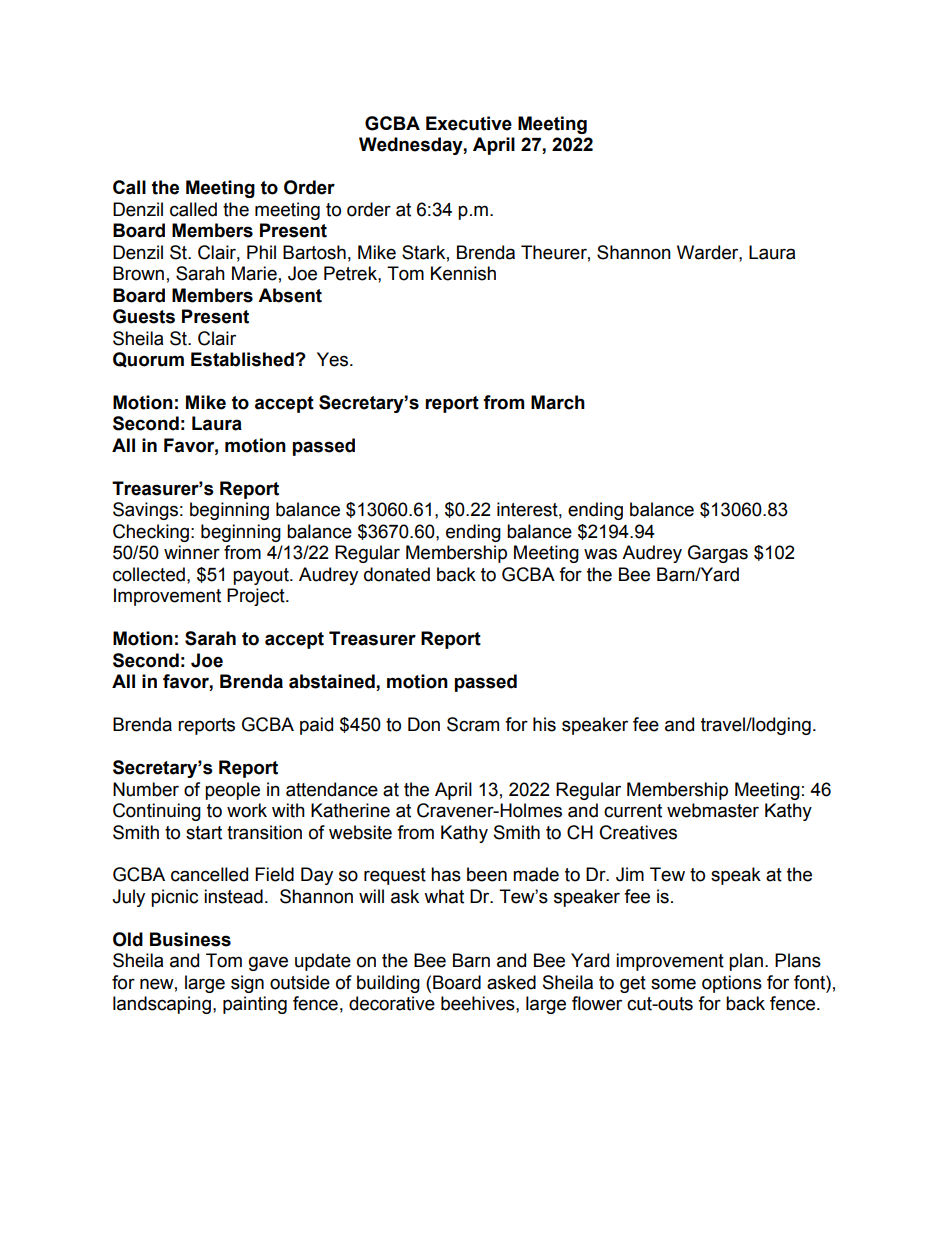 The width and height of the page is (952, 1233). Describe the element at coordinates (243, 359) in the page. I see `Established` at that location.
